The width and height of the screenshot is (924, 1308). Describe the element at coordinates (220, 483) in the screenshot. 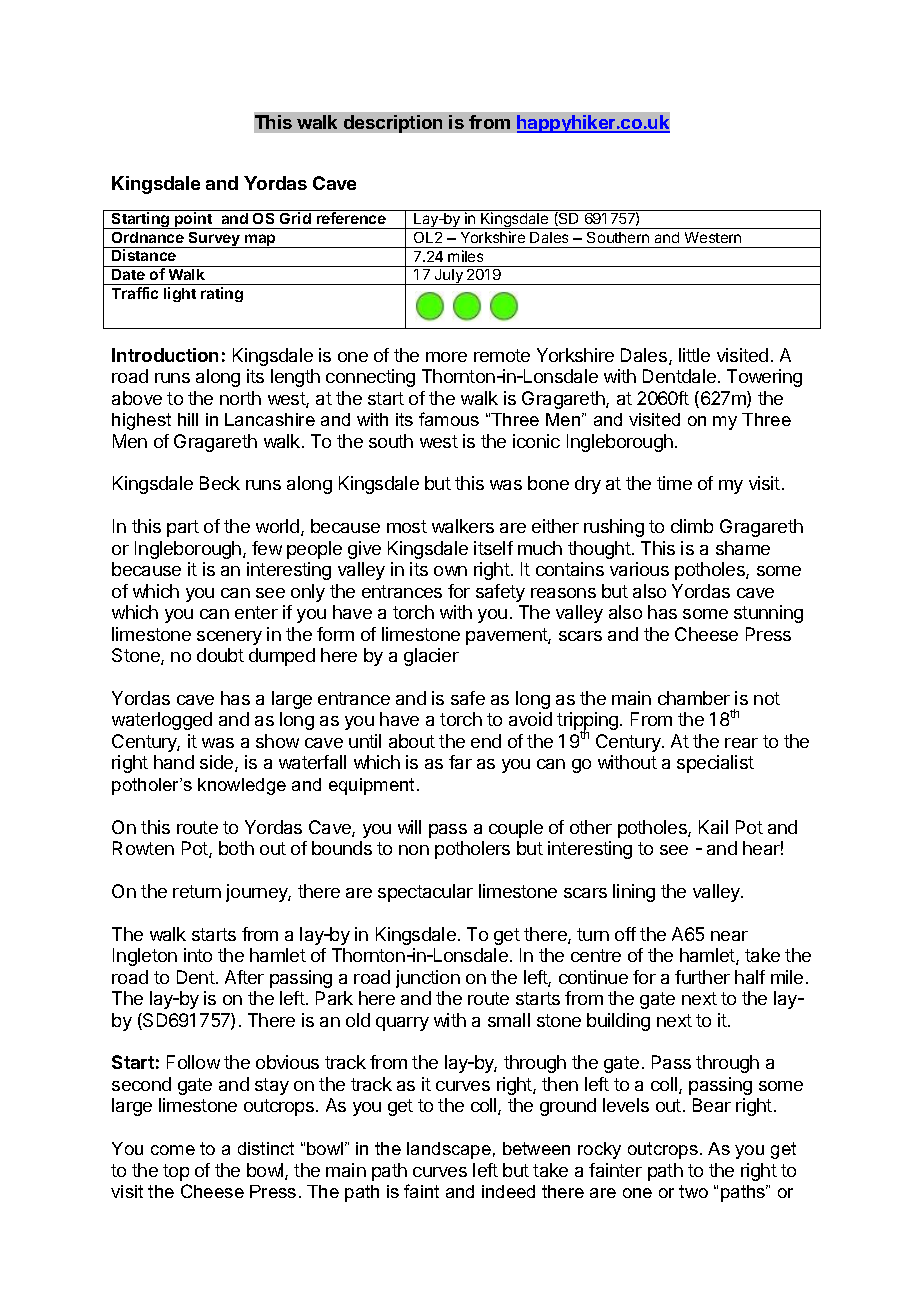

I see `Beck` at that location.
